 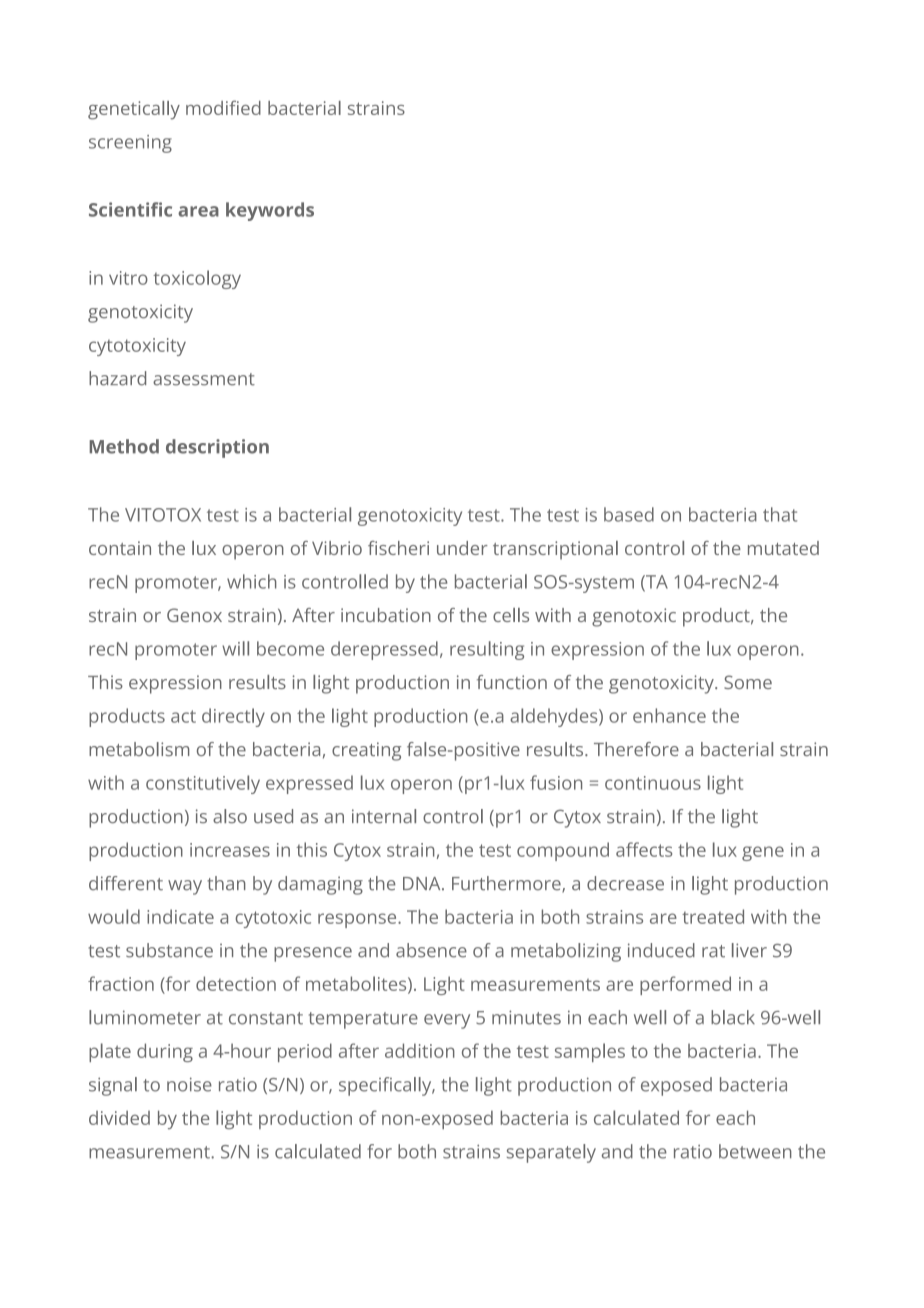 I want to click on under, so click(x=462, y=548).
